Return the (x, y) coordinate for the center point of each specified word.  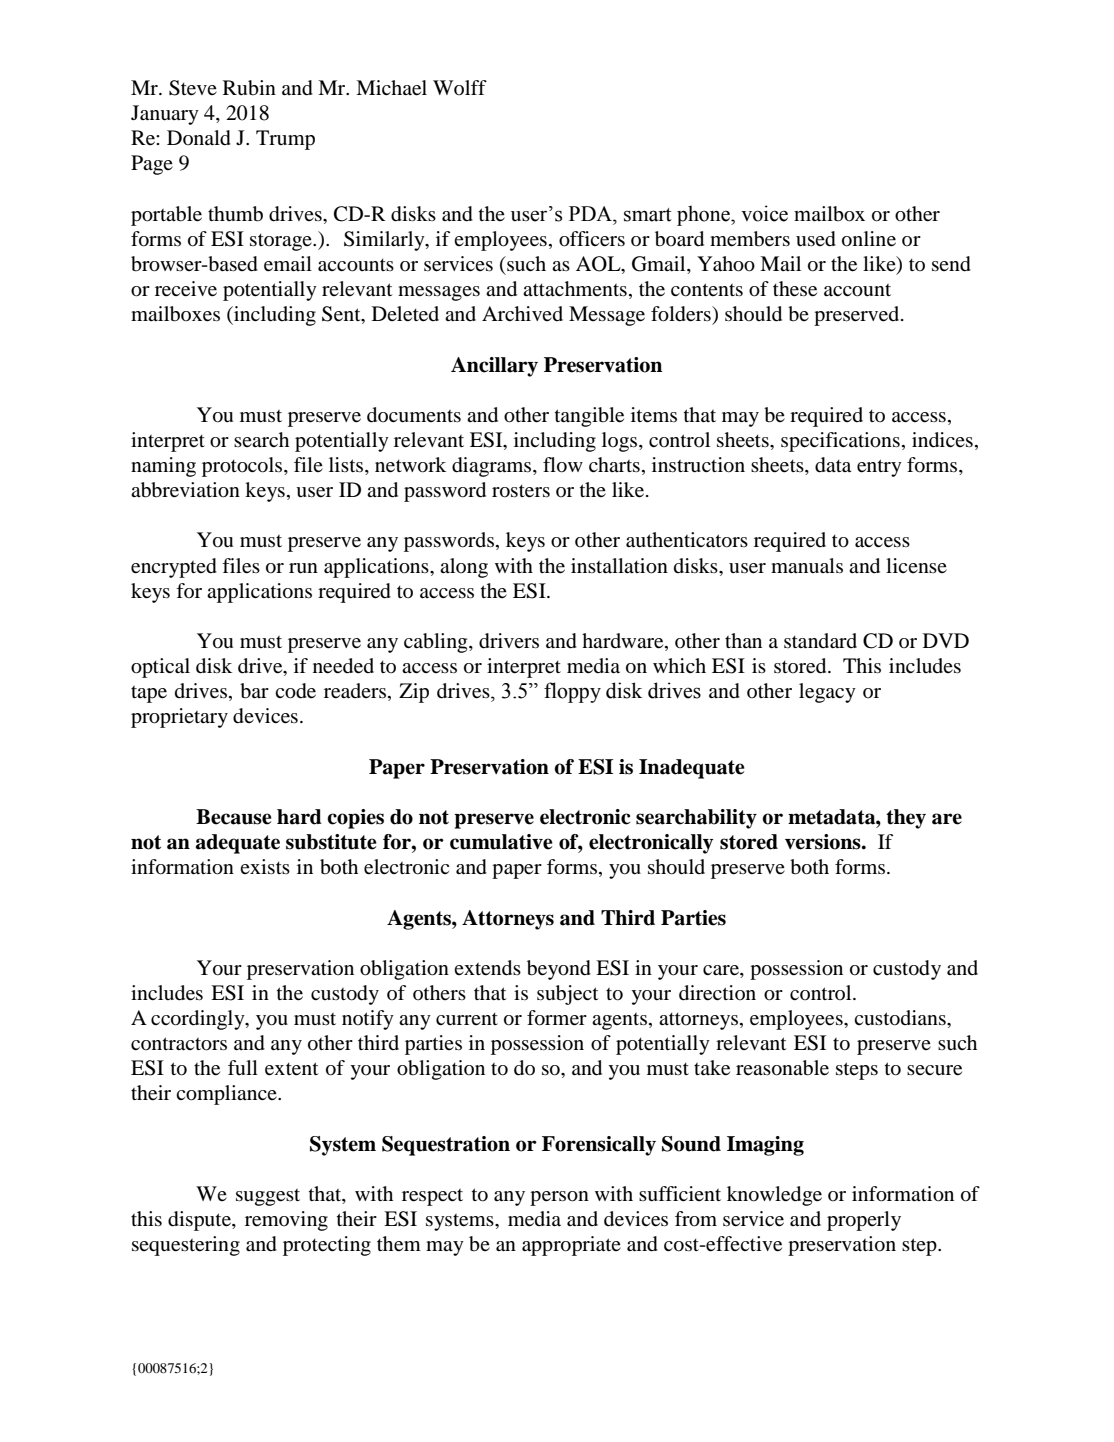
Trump (285, 140)
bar (254, 691)
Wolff (460, 87)
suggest (268, 1197)
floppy (572, 692)
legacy (827, 693)
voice (764, 213)
